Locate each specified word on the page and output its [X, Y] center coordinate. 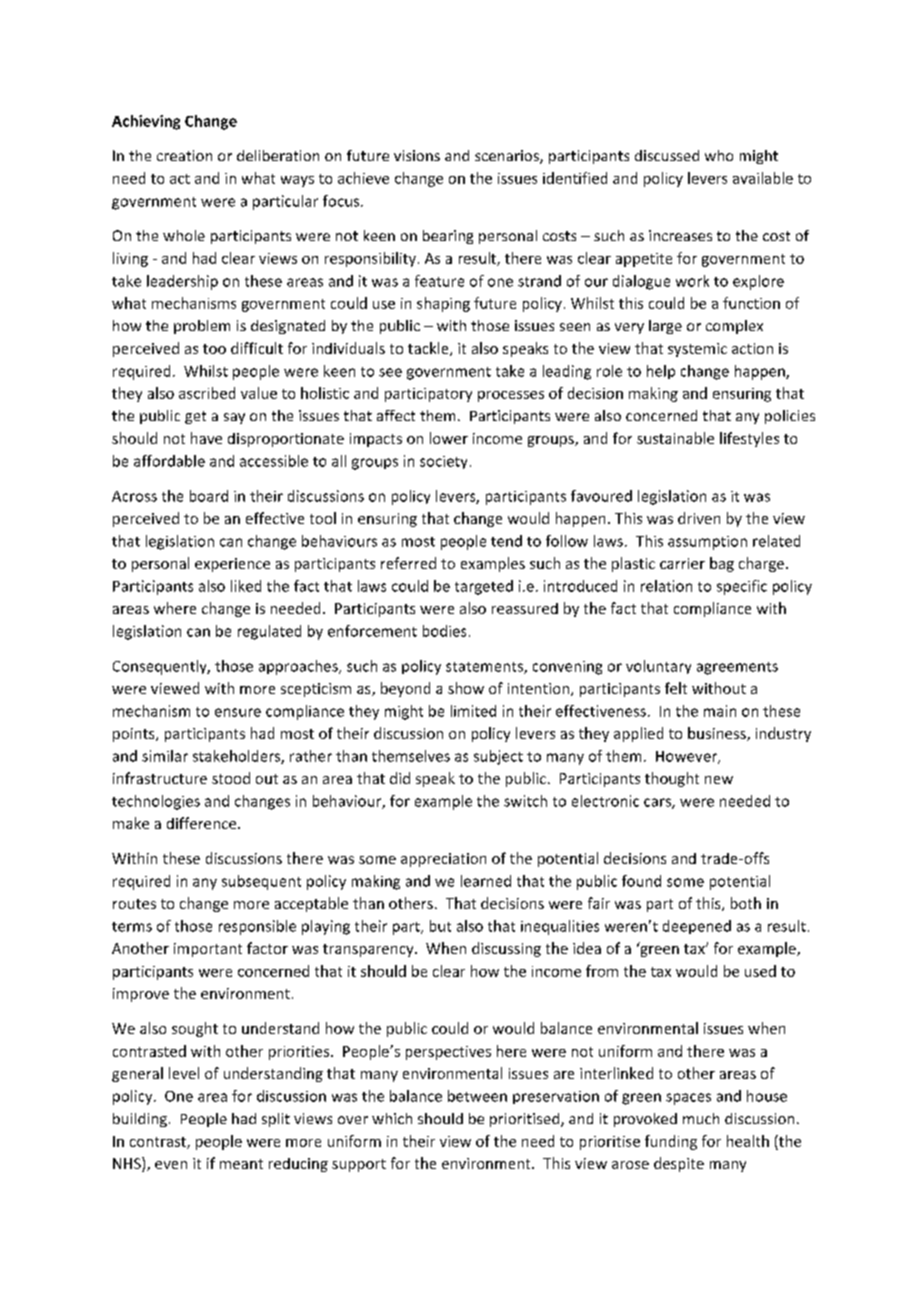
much [701, 1118]
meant [241, 1164]
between [477, 1096]
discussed [667, 155]
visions [417, 155]
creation [184, 155]
